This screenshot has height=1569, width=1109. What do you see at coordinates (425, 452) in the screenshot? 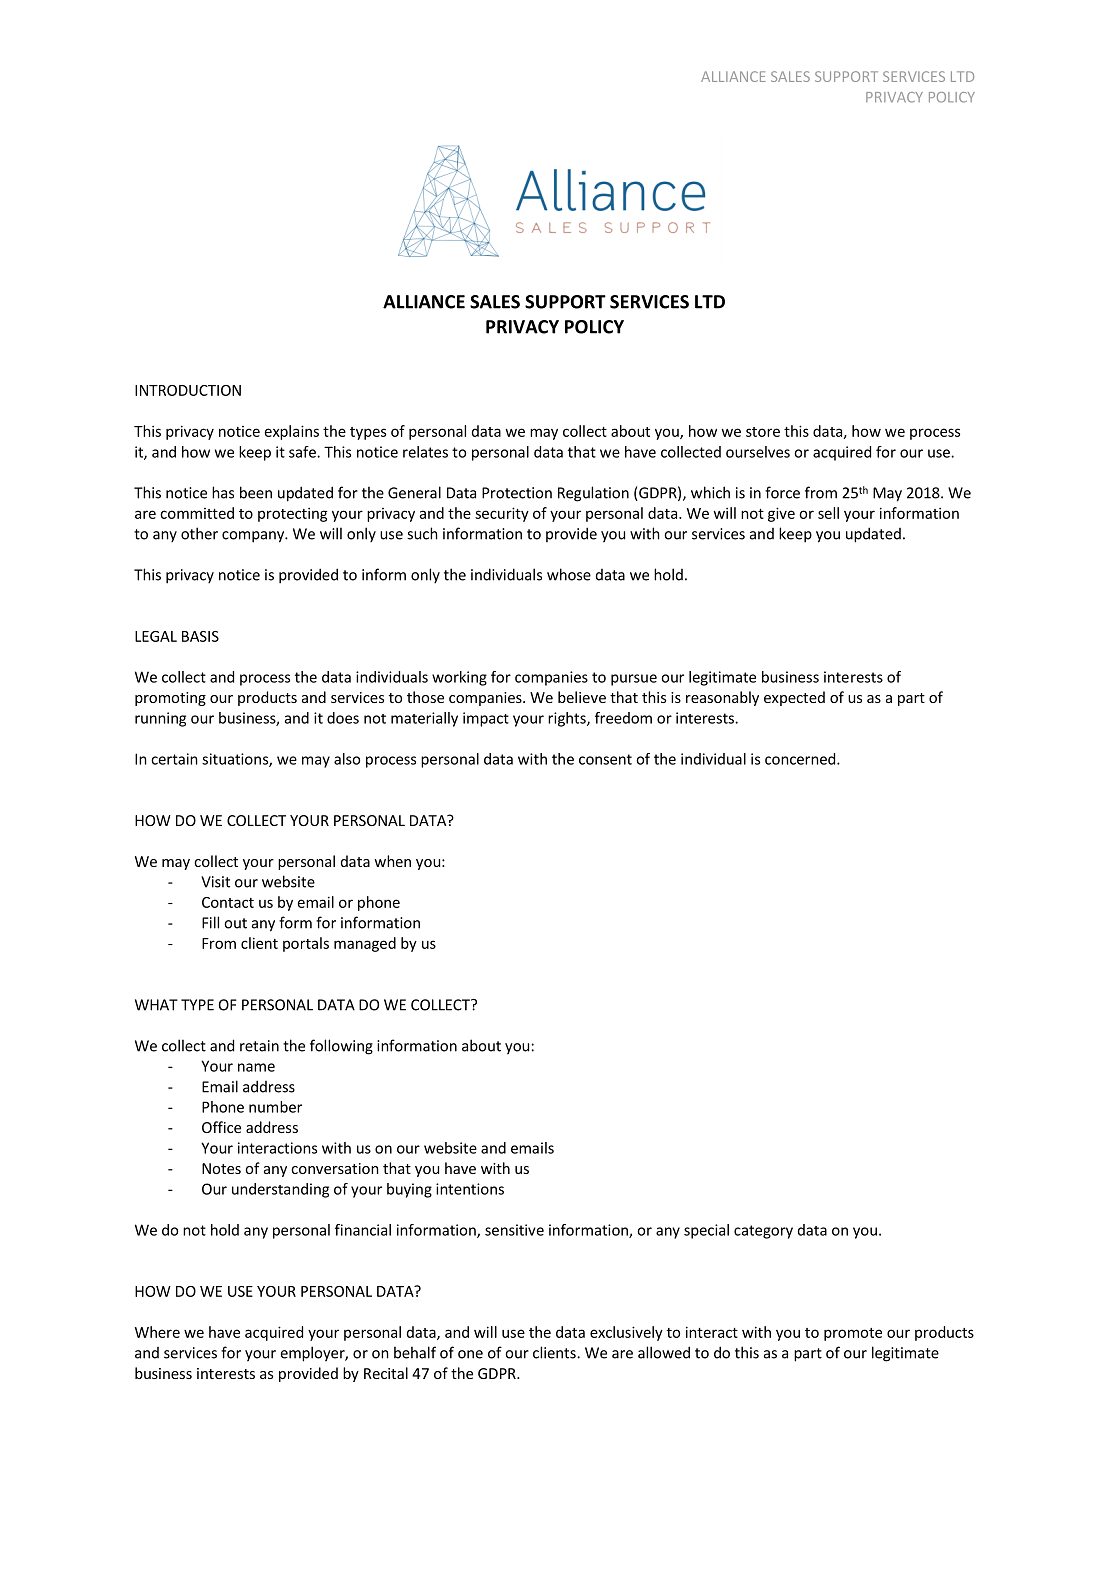
I see `relates` at bounding box center [425, 452].
